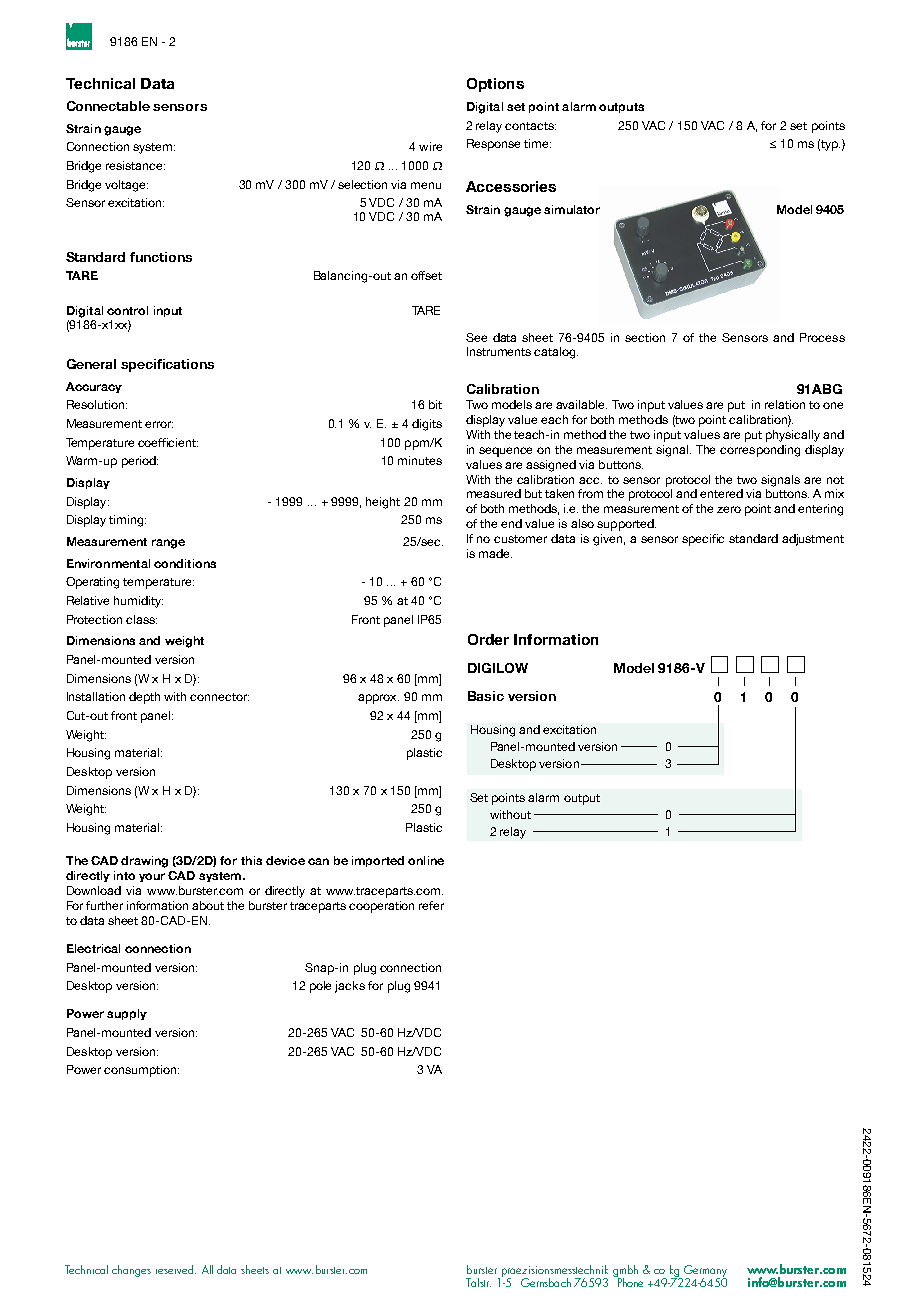  Describe the element at coordinates (785, 404) in the image. I see `relation` at that location.
